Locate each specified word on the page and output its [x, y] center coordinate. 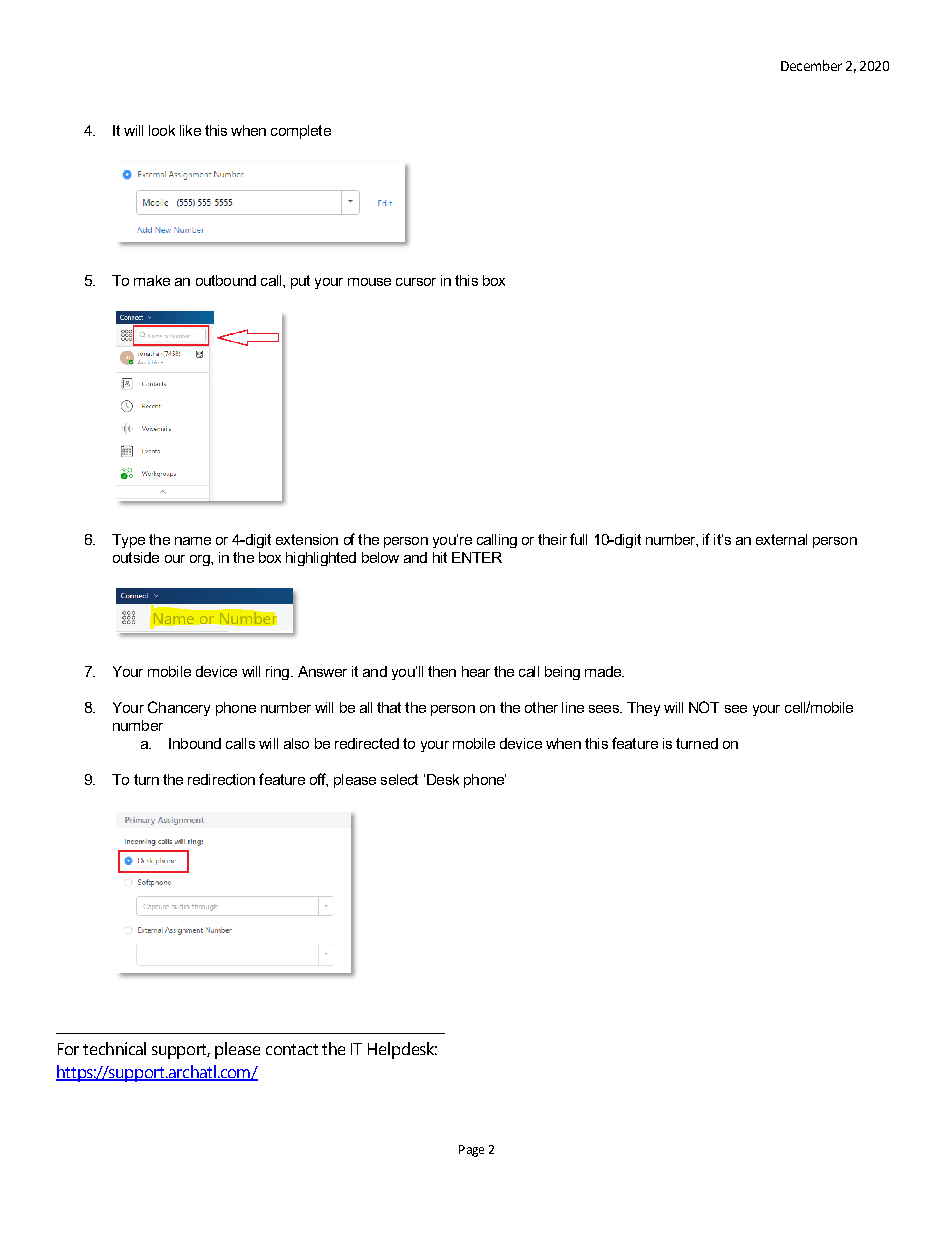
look [162, 130]
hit [440, 557]
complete [301, 132]
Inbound [195, 743]
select [399, 779]
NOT [704, 707]
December [811, 65]
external [781, 539]
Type [128, 541]
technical [114, 1048]
